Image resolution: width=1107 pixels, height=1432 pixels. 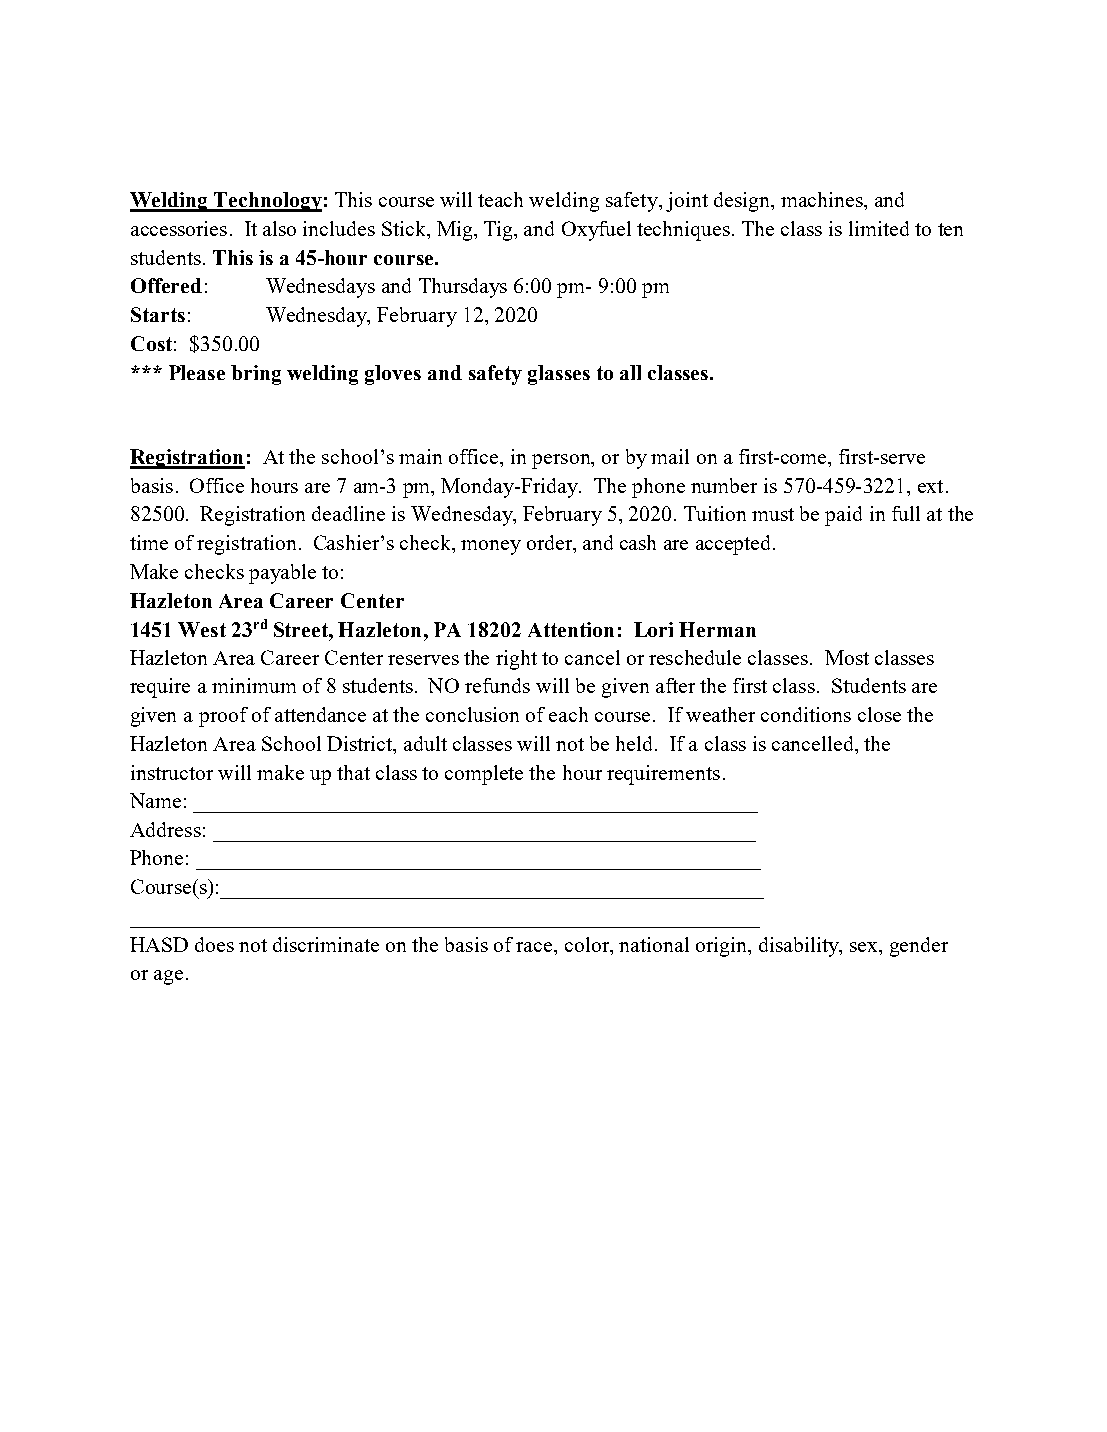 I want to click on paid, so click(x=843, y=516).
